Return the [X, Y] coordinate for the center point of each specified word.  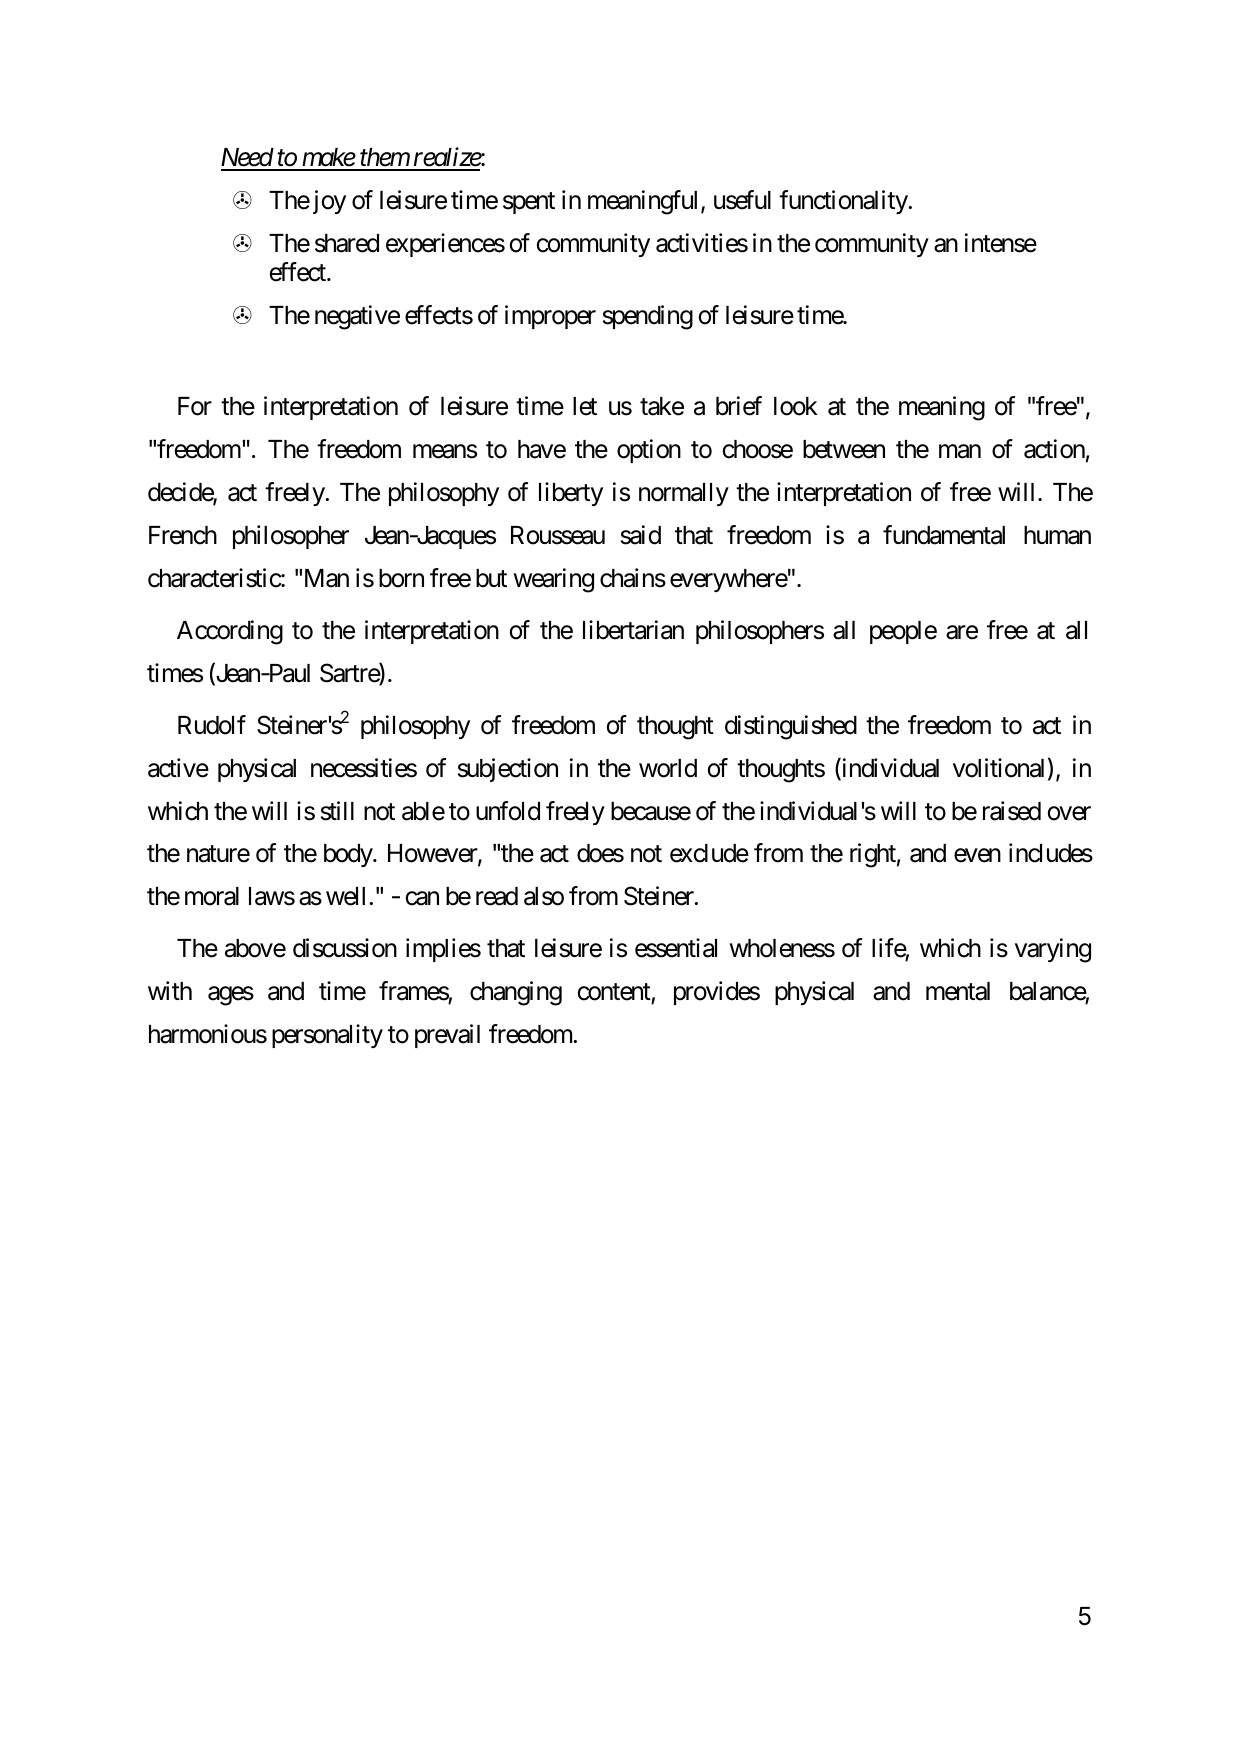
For [195, 406]
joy [327, 202]
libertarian [633, 630]
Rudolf [212, 725]
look [796, 406]
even [977, 856]
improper [550, 317]
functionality [844, 202]
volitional [998, 768]
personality [327, 1036]
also [544, 896]
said [641, 535]
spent [529, 203]
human [1057, 535]
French [183, 535]
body [349, 855]
